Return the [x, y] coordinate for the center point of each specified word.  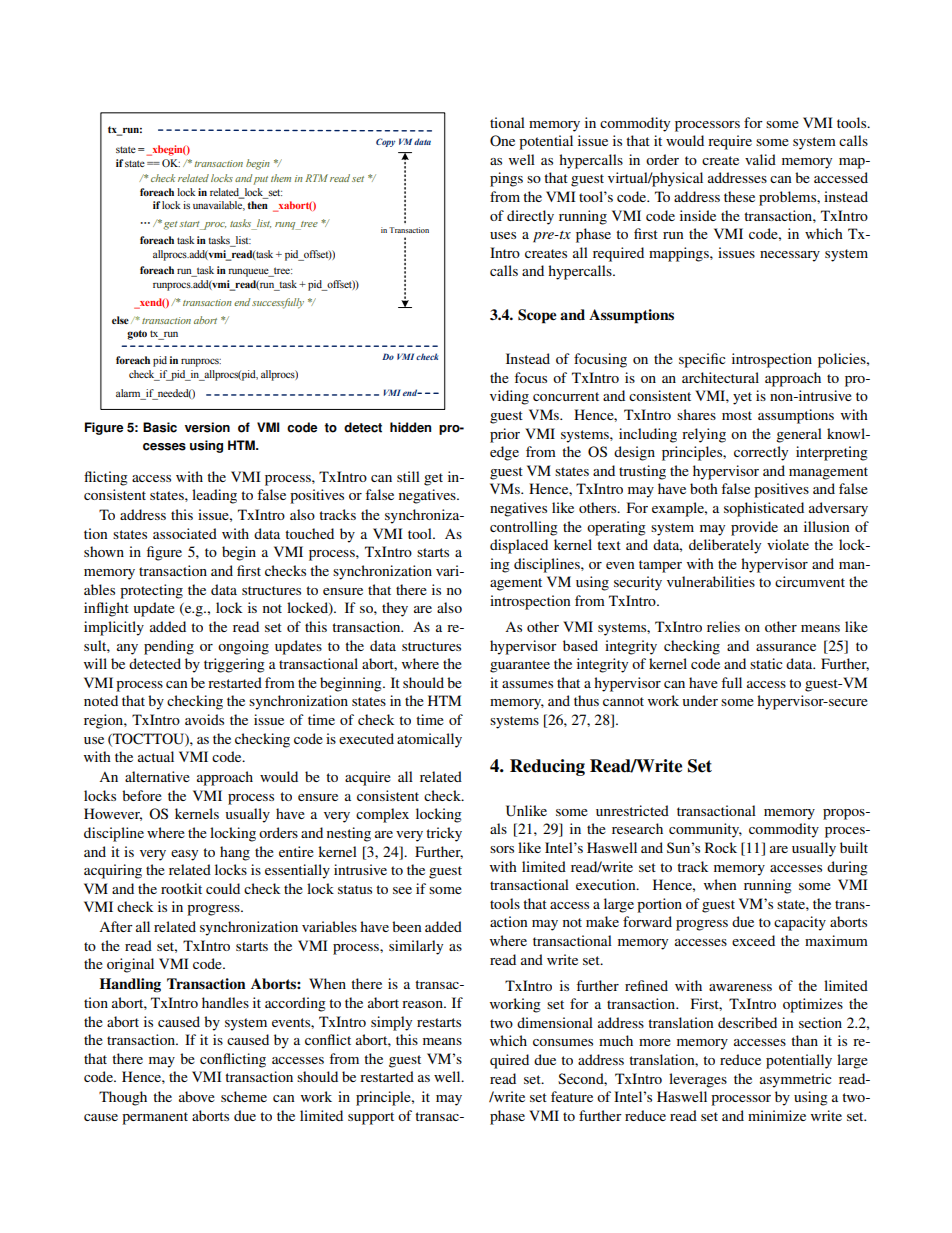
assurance [786, 647]
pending [169, 647]
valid [760, 159]
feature [572, 1096]
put [260, 180]
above [197, 1096]
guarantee [520, 666]
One [502, 141]
